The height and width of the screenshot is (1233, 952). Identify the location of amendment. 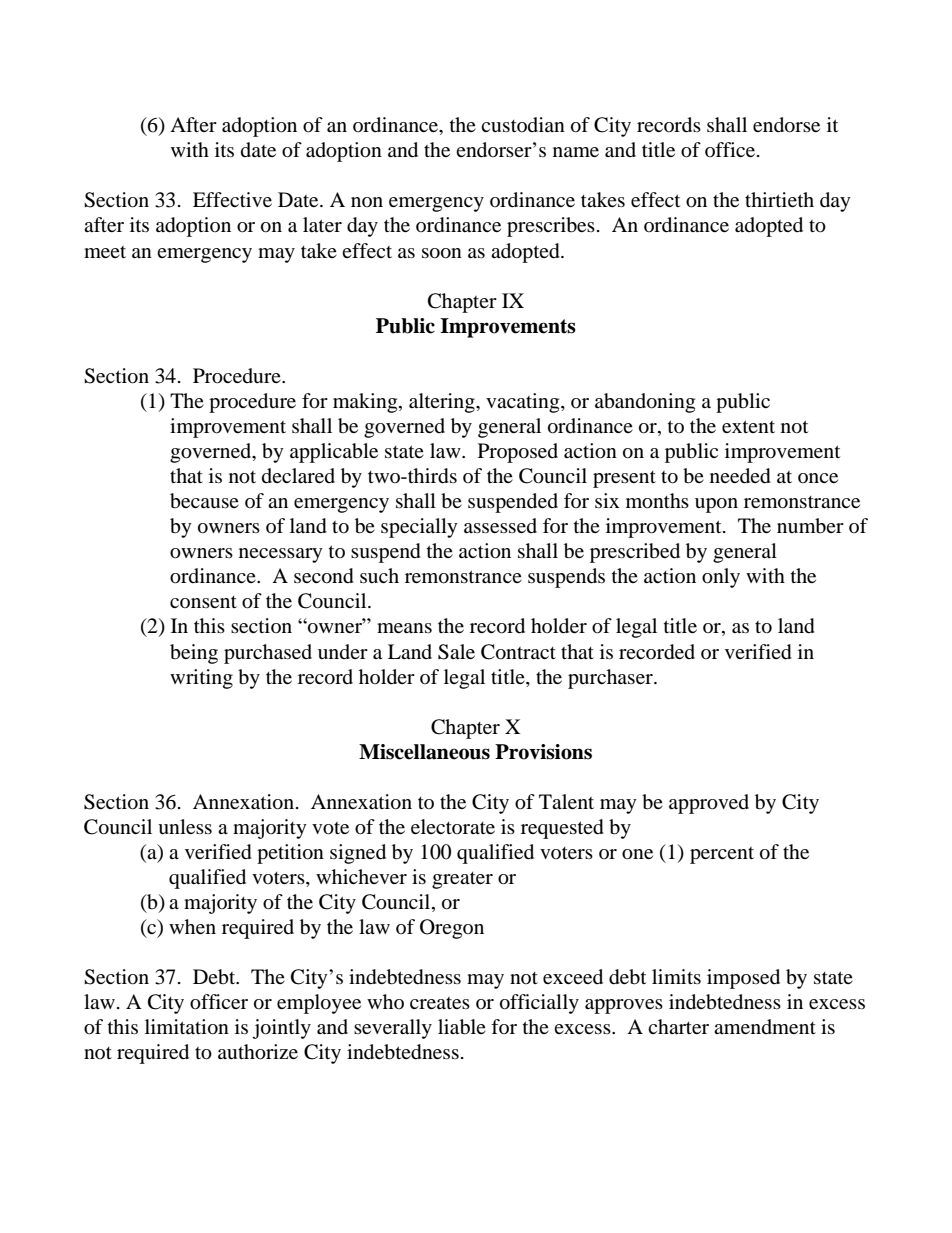
(765, 1026).
